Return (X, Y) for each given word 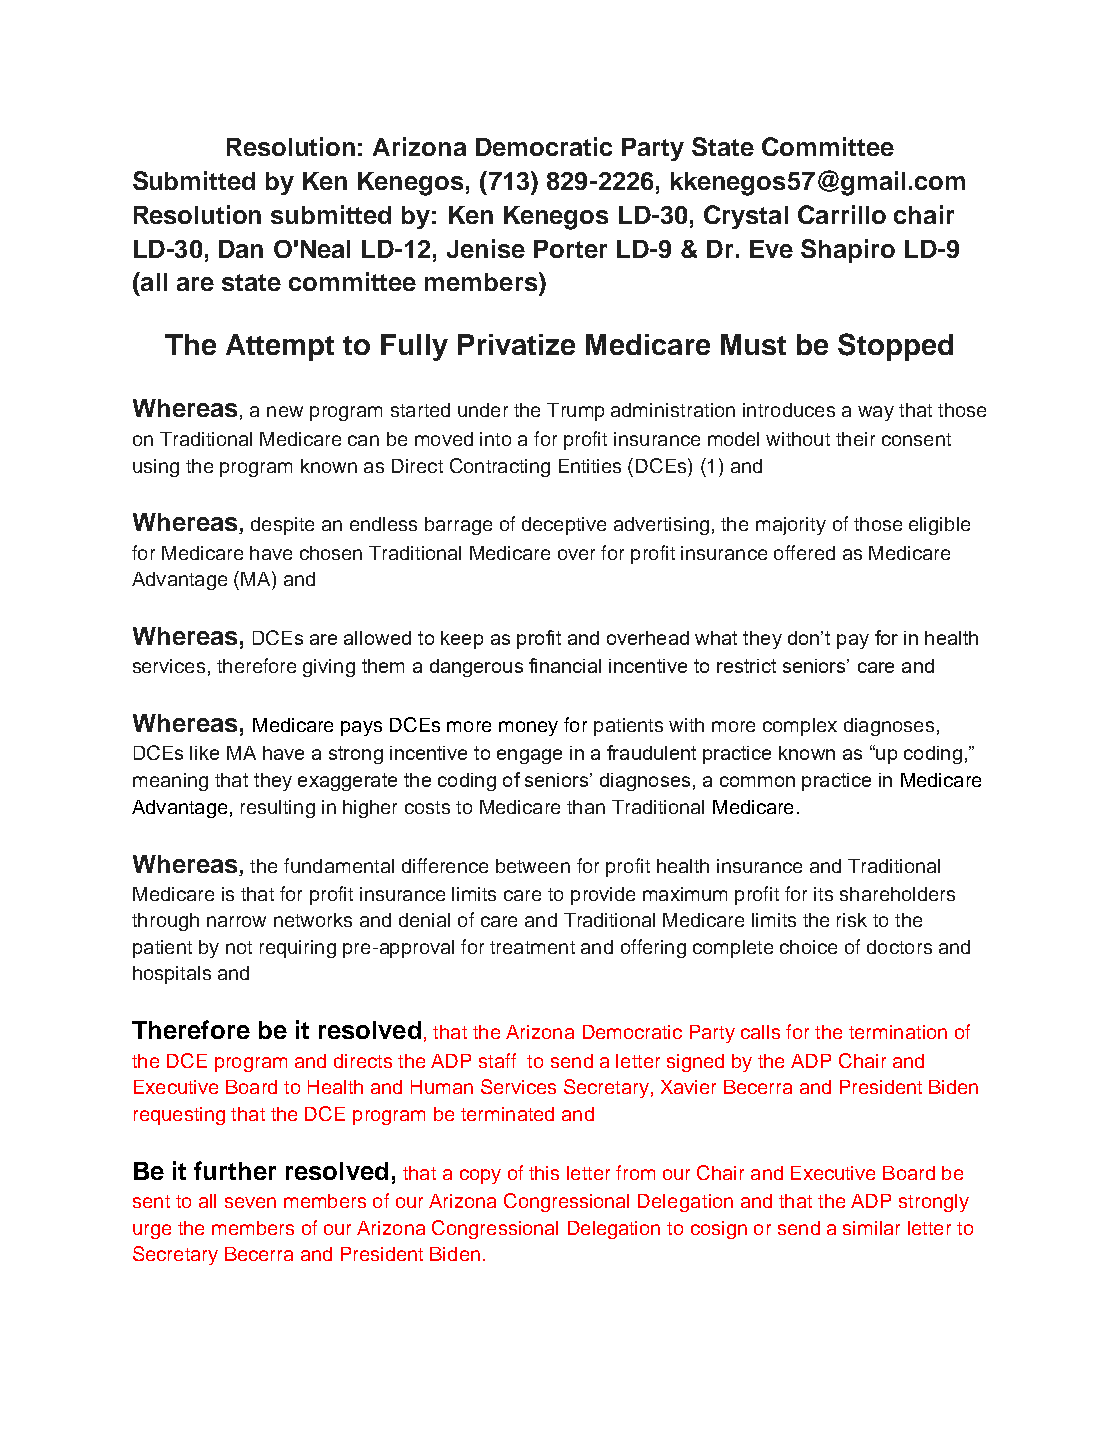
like (204, 753)
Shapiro (848, 251)
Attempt (280, 347)
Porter (570, 249)
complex (800, 727)
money (528, 728)
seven (250, 1202)
